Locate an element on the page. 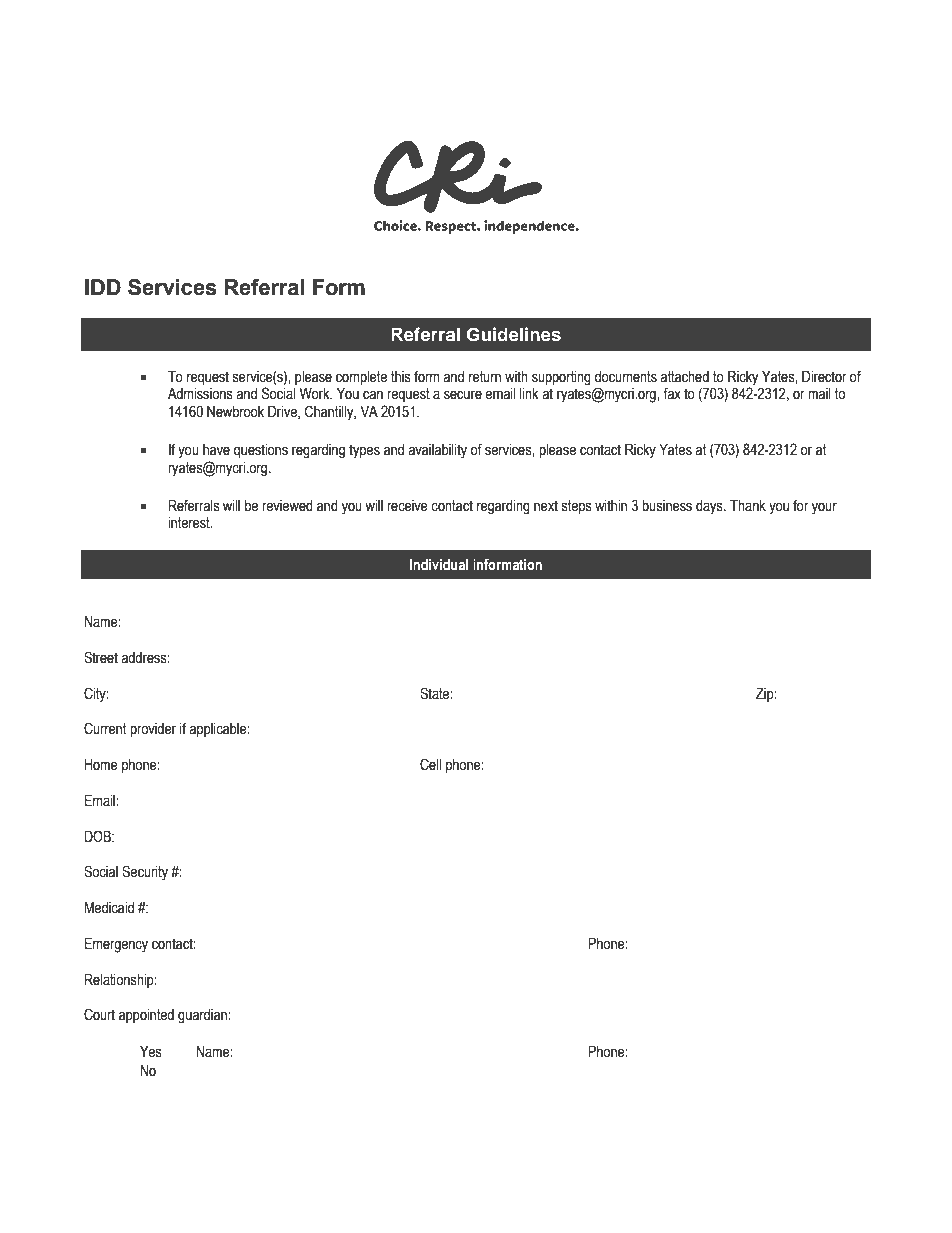 Image resolution: width=952 pixels, height=1233 pixels. Admissions is located at coordinates (200, 394).
